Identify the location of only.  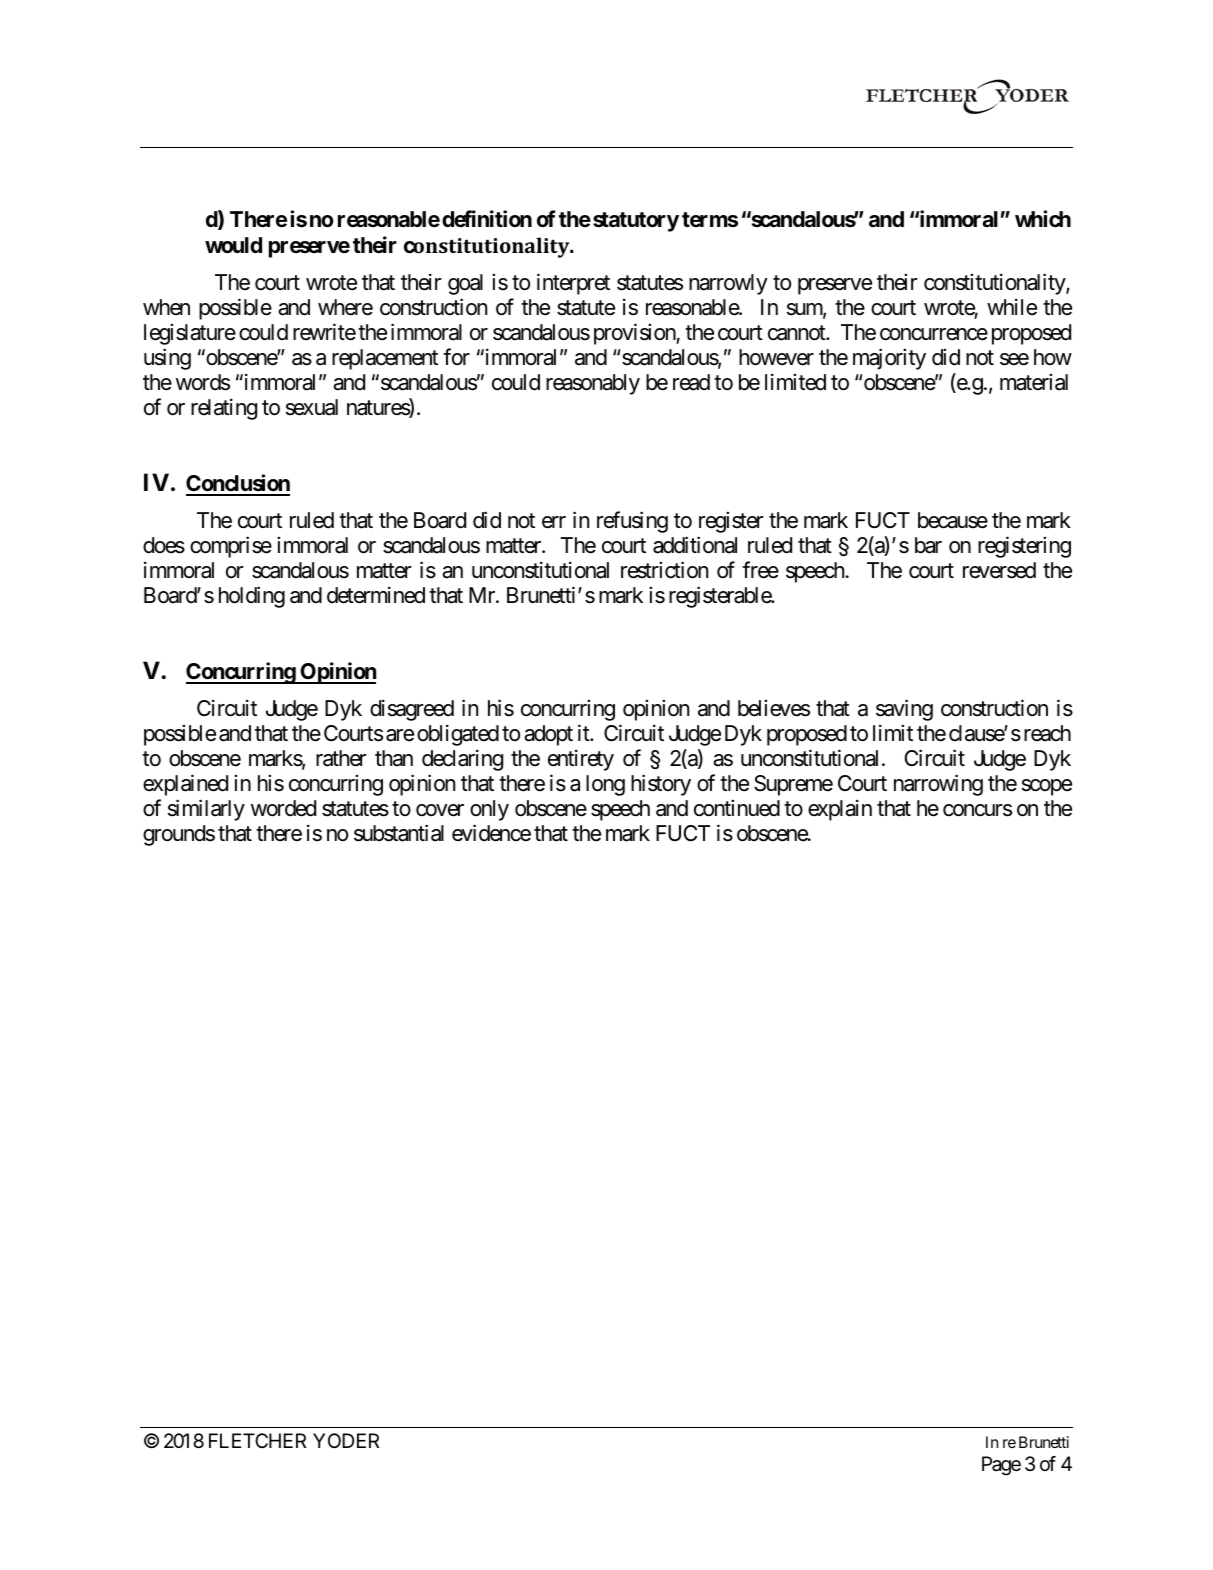
(489, 810).
